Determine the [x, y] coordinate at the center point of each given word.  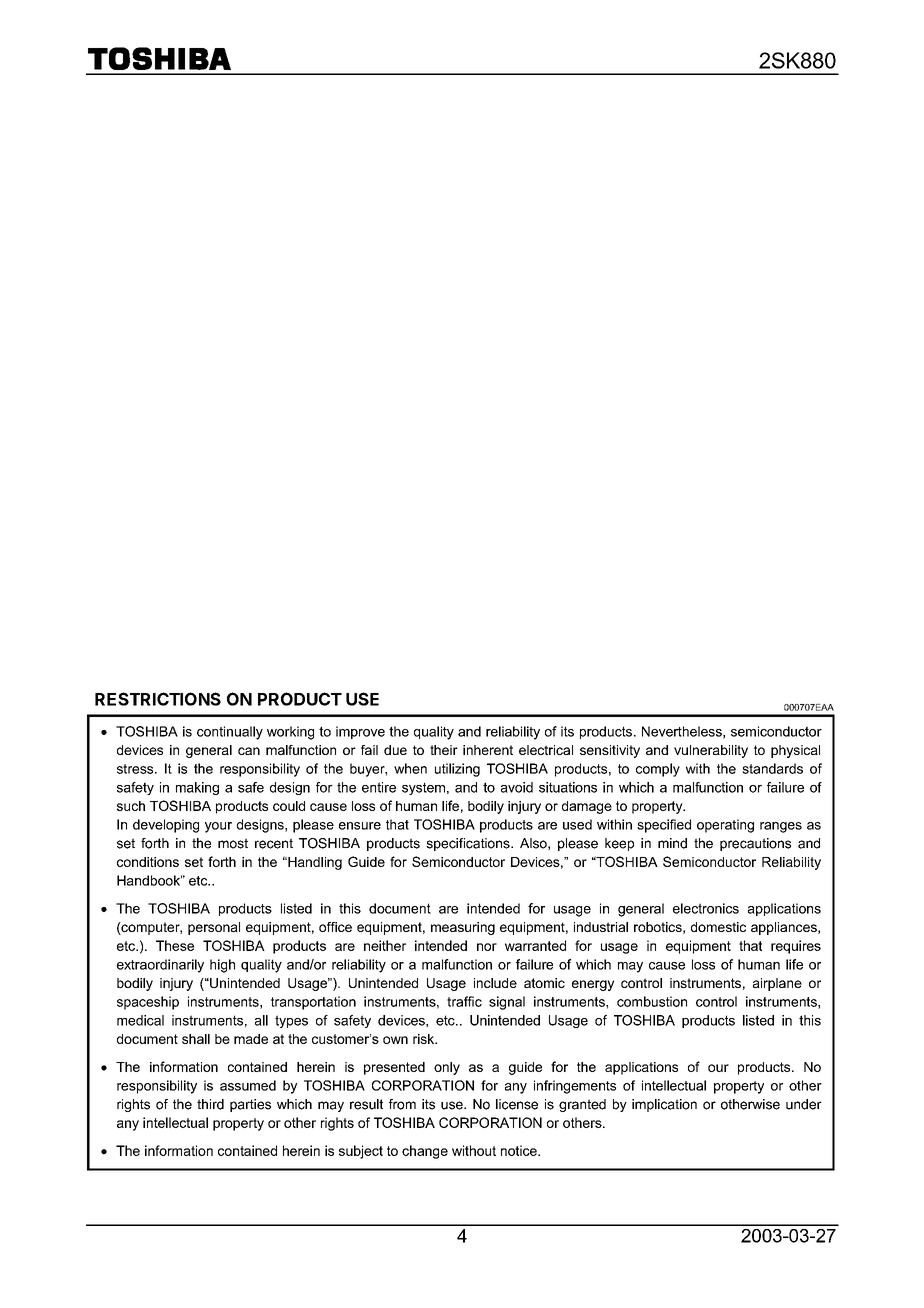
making [197, 788]
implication [664, 1105]
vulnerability [711, 751]
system [423, 788]
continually [230, 733]
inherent [488, 750]
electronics [706, 908]
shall [196, 1039]
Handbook [149, 880]
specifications [469, 844]
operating [725, 826]
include [495, 983]
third [210, 1104]
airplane [777, 984]
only [447, 1068]
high [222, 966]
